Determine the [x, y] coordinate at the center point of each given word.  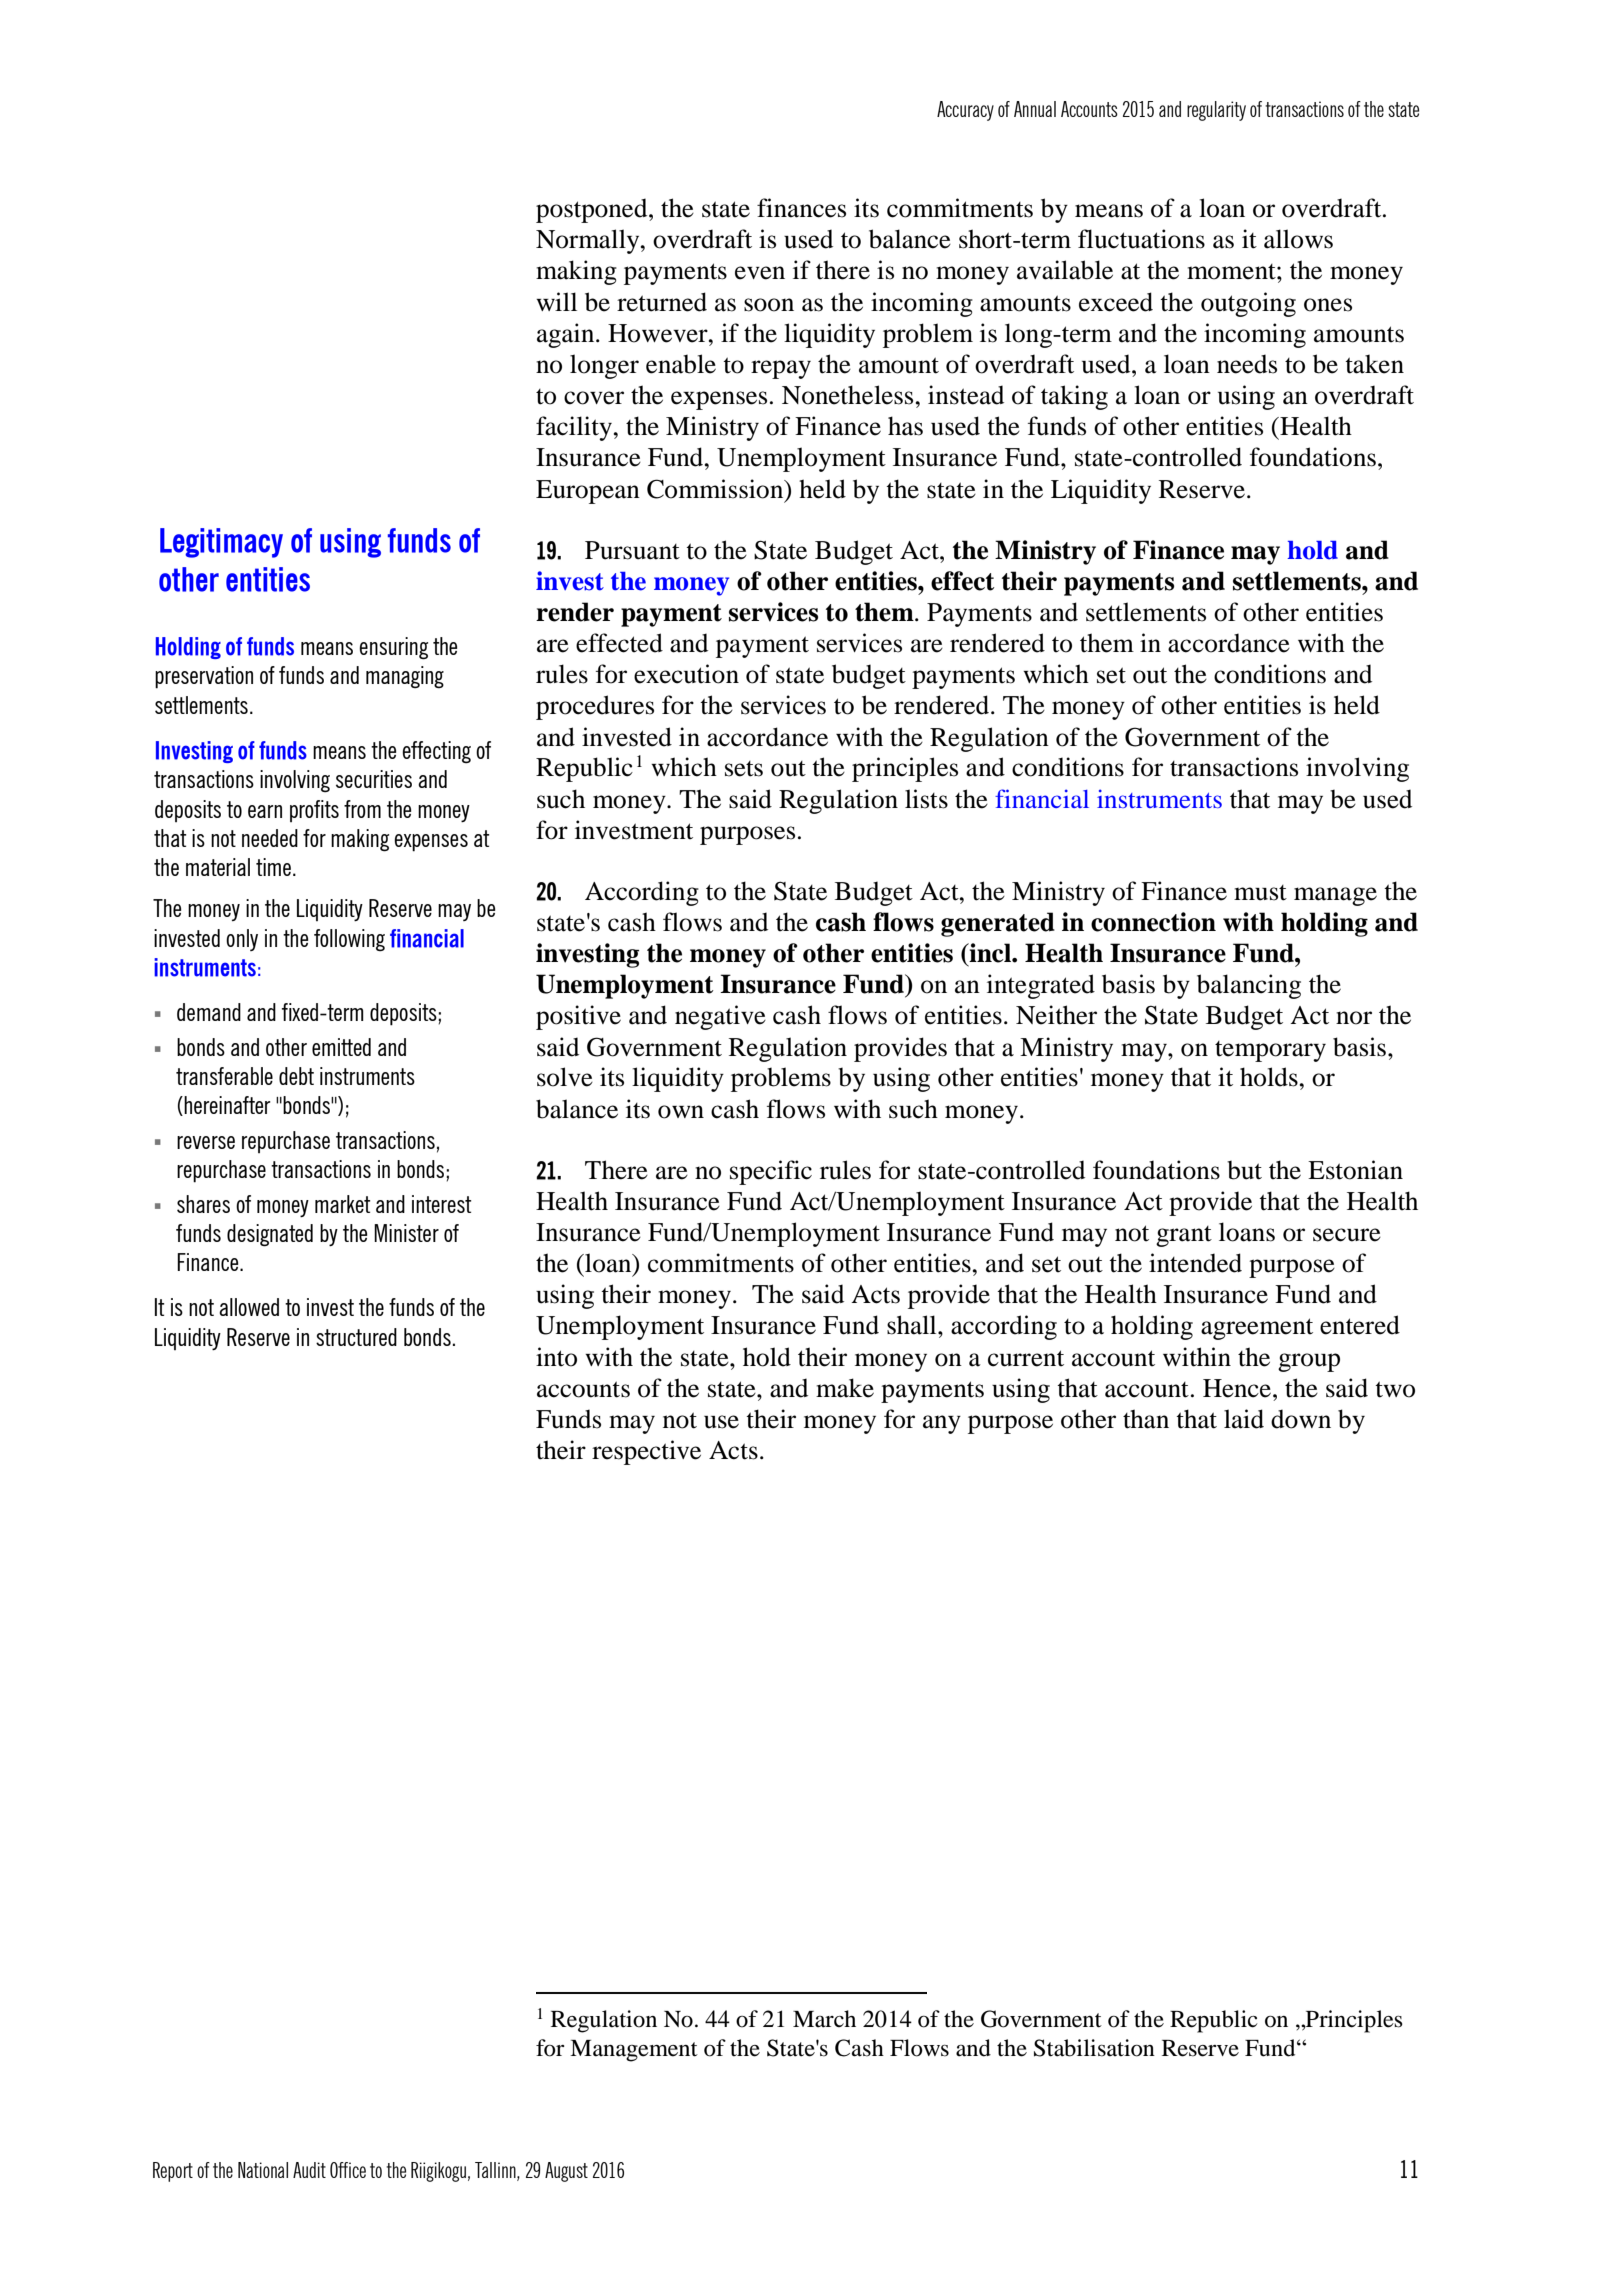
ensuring [393, 648]
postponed [593, 210]
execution [686, 674]
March [824, 2019]
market [343, 1204]
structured [356, 1337]
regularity [1216, 111]
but [1244, 1170]
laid [1244, 1419]
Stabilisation [1094, 2048]
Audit [309, 2170]
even [760, 273]
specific [771, 1172]
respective [646, 1452]
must [1260, 893]
